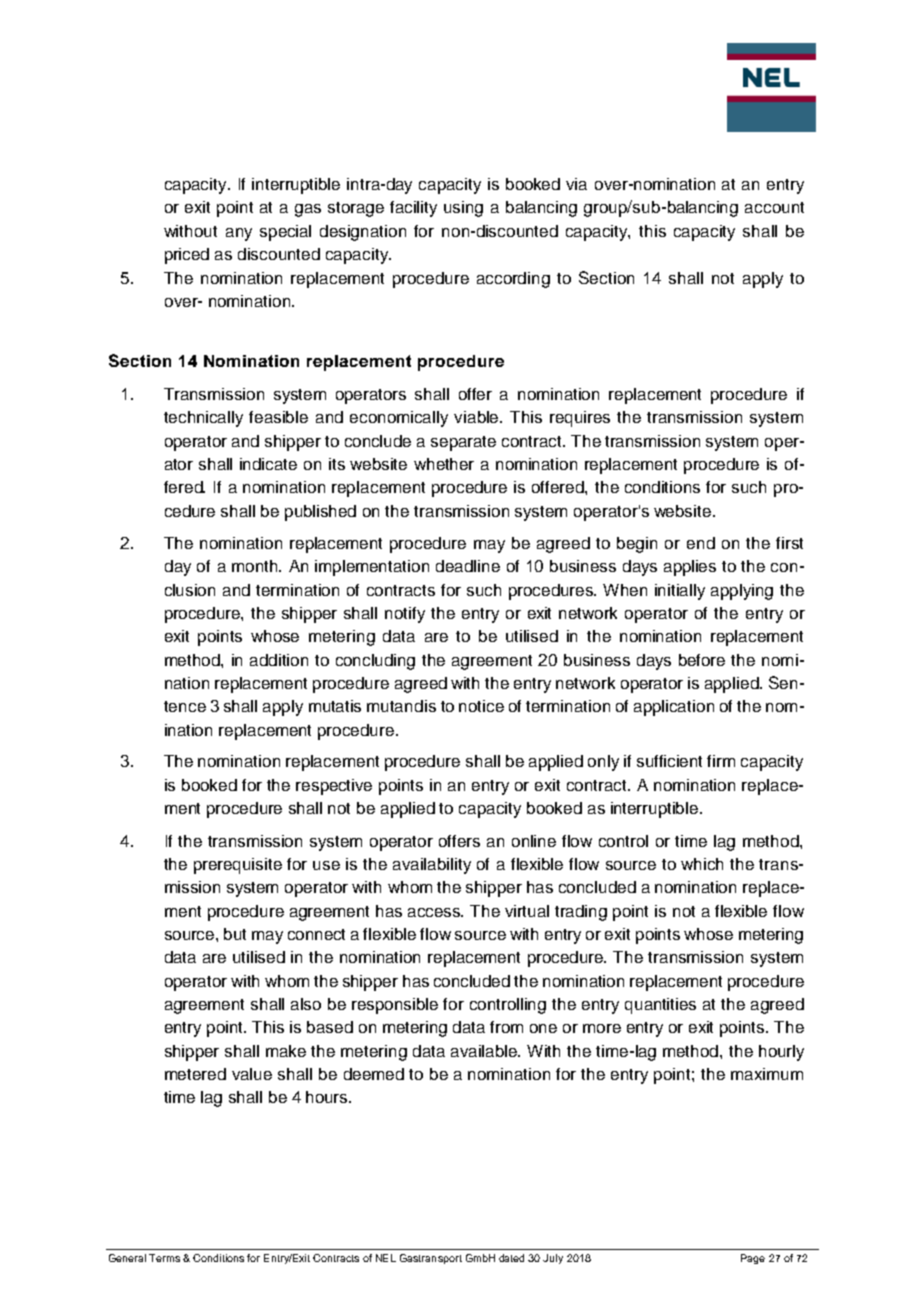 The height and width of the screenshot is (1308, 924). I want to click on Terms, so click(164, 1258).
